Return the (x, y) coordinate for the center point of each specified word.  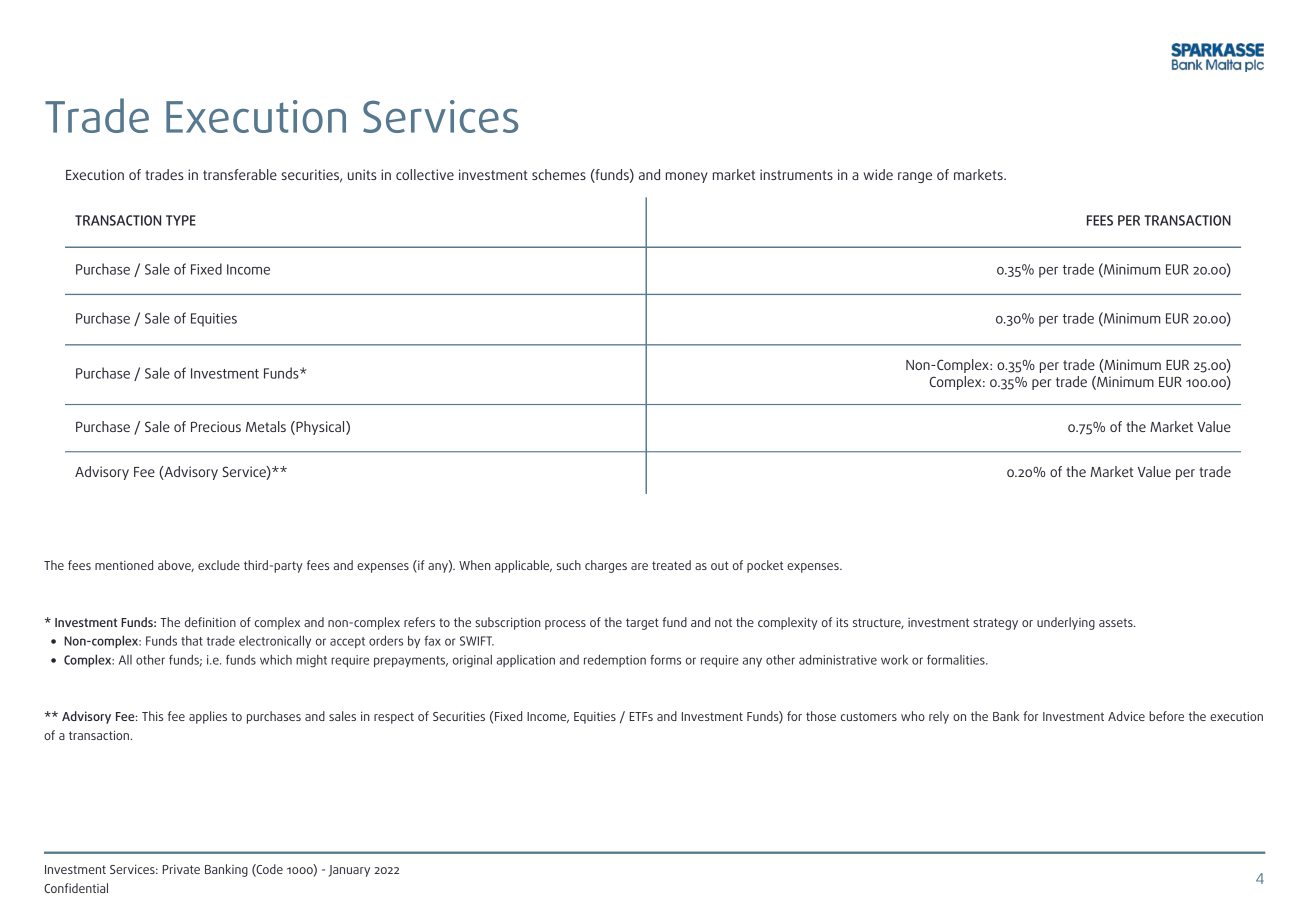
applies (208, 717)
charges (606, 566)
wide (878, 174)
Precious (216, 426)
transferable (240, 174)
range (915, 177)
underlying (1066, 623)
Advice (1126, 716)
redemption (615, 660)
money (687, 177)
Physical (320, 428)
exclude (219, 565)
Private (181, 869)
